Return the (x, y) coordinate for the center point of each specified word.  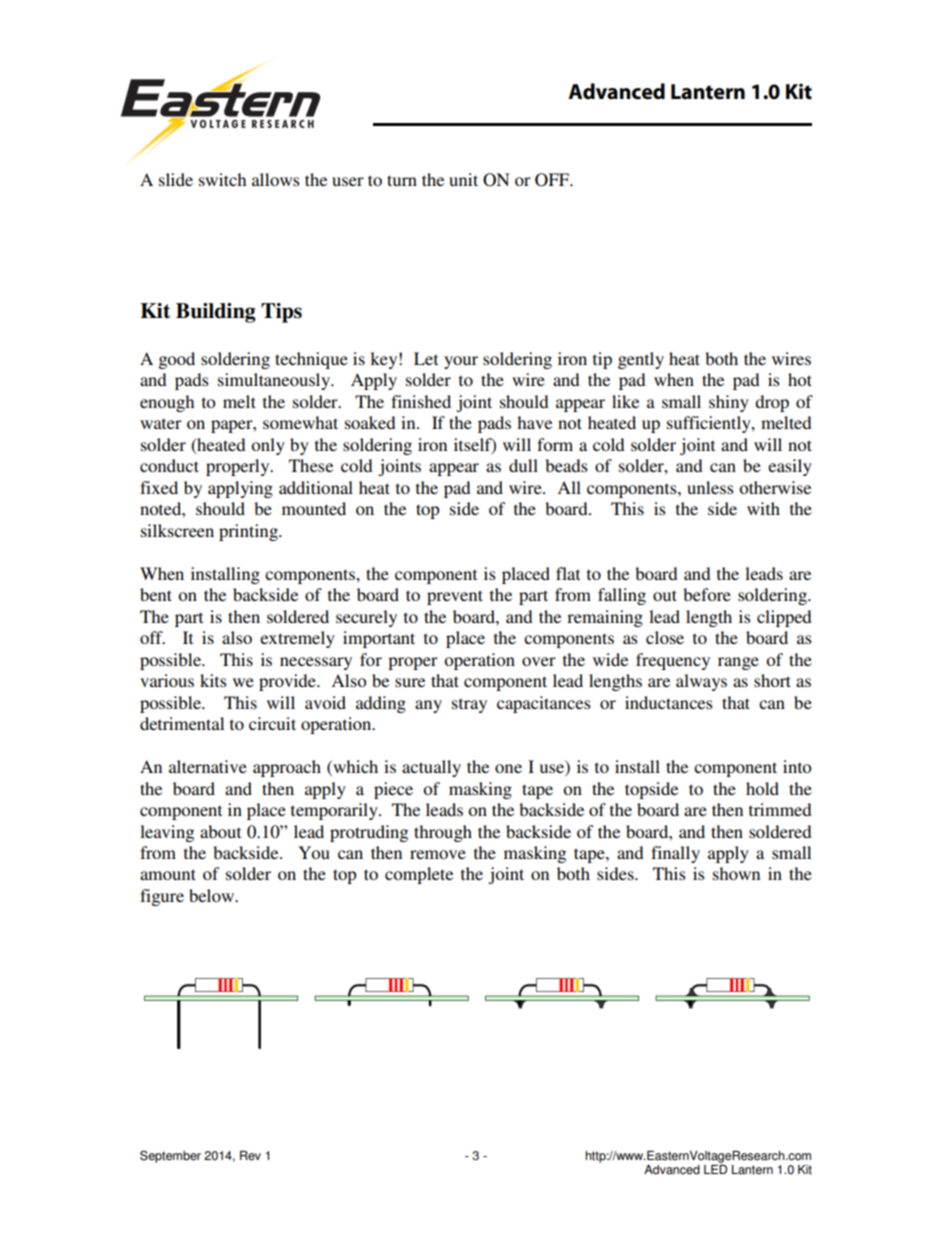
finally (675, 854)
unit (463, 179)
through (443, 833)
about (220, 831)
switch (222, 179)
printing (249, 532)
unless (710, 487)
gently (641, 360)
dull (523, 465)
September (170, 1156)
